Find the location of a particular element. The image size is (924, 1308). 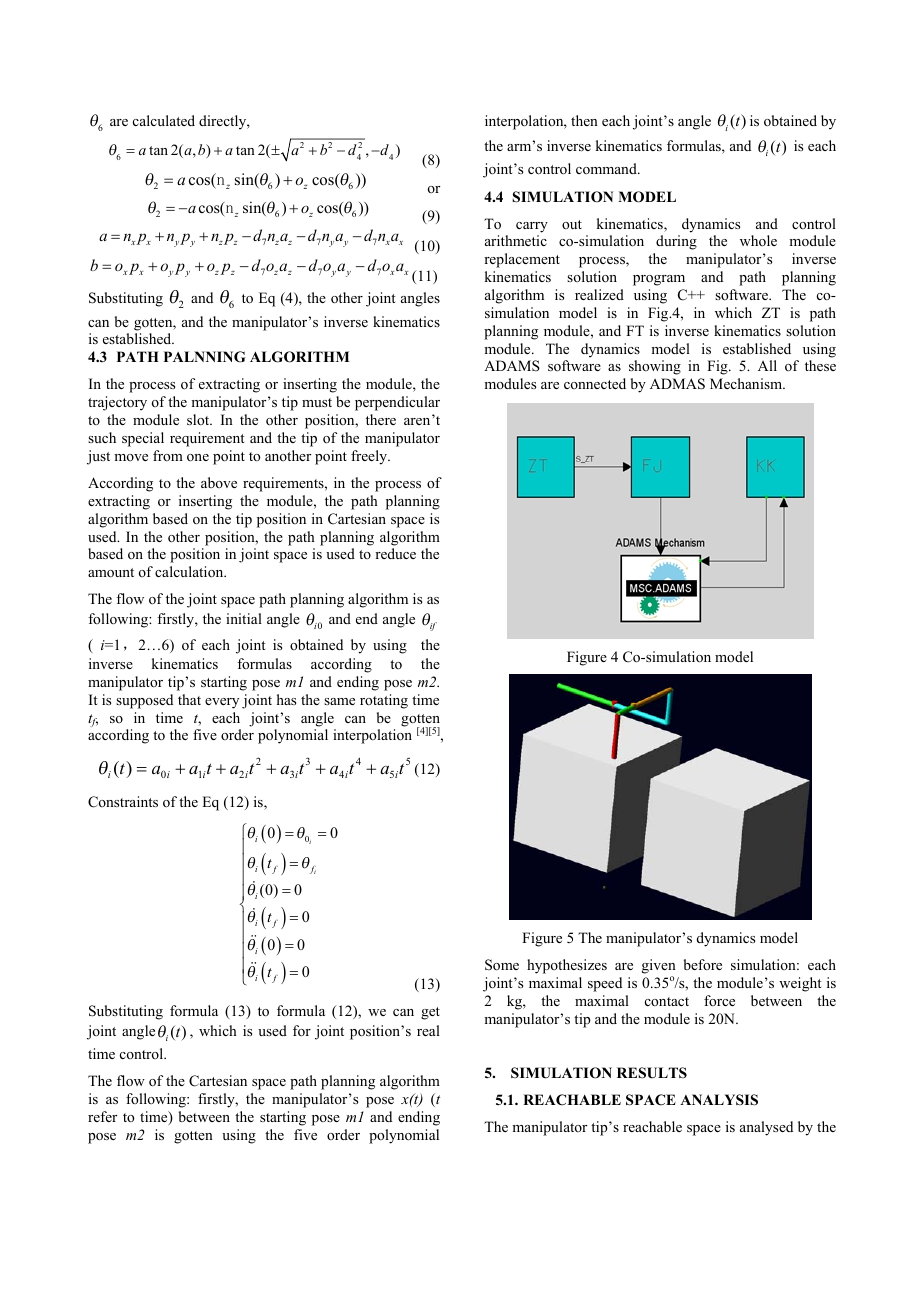

carry is located at coordinates (532, 227).
